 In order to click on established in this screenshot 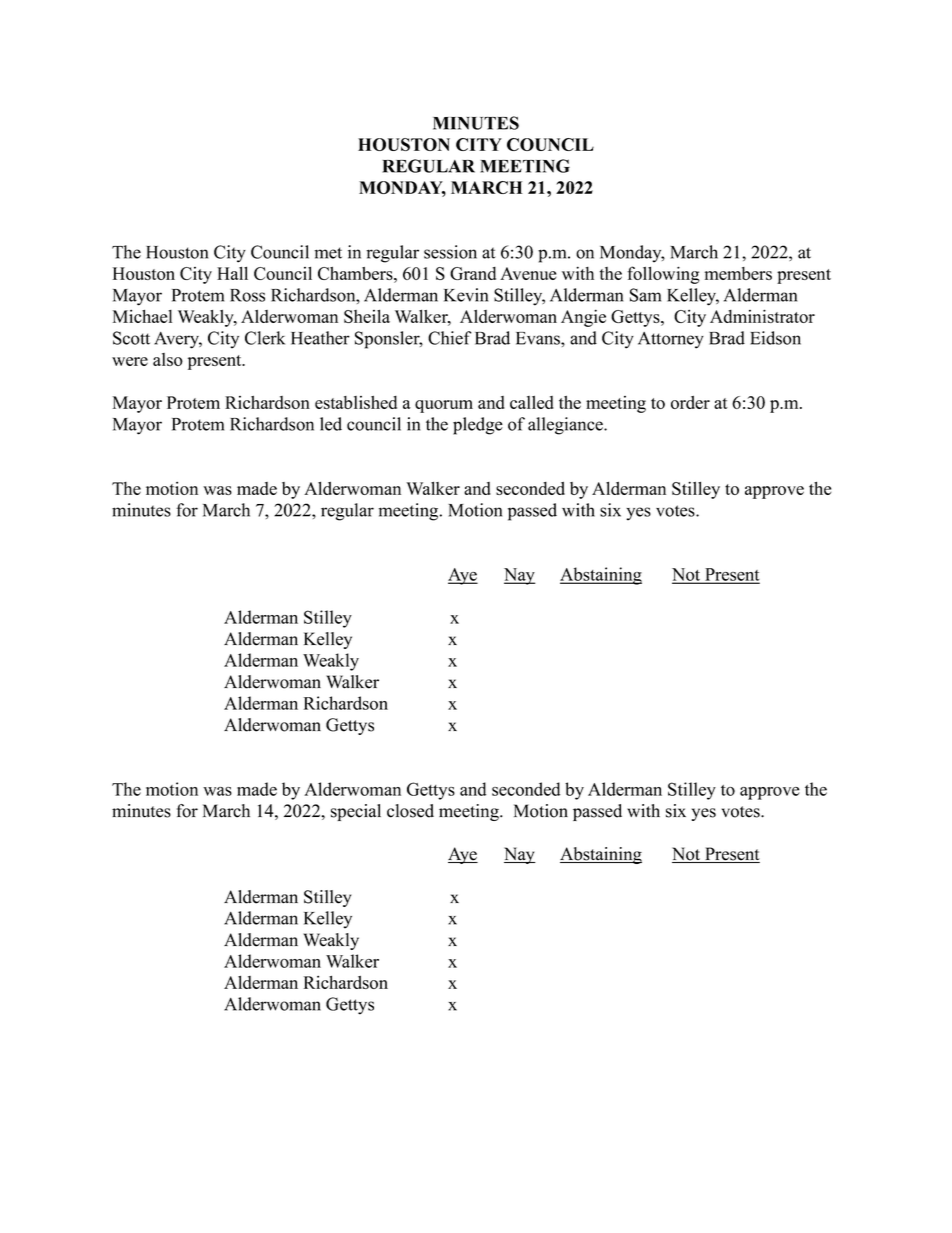, I will do `click(356, 402)`.
